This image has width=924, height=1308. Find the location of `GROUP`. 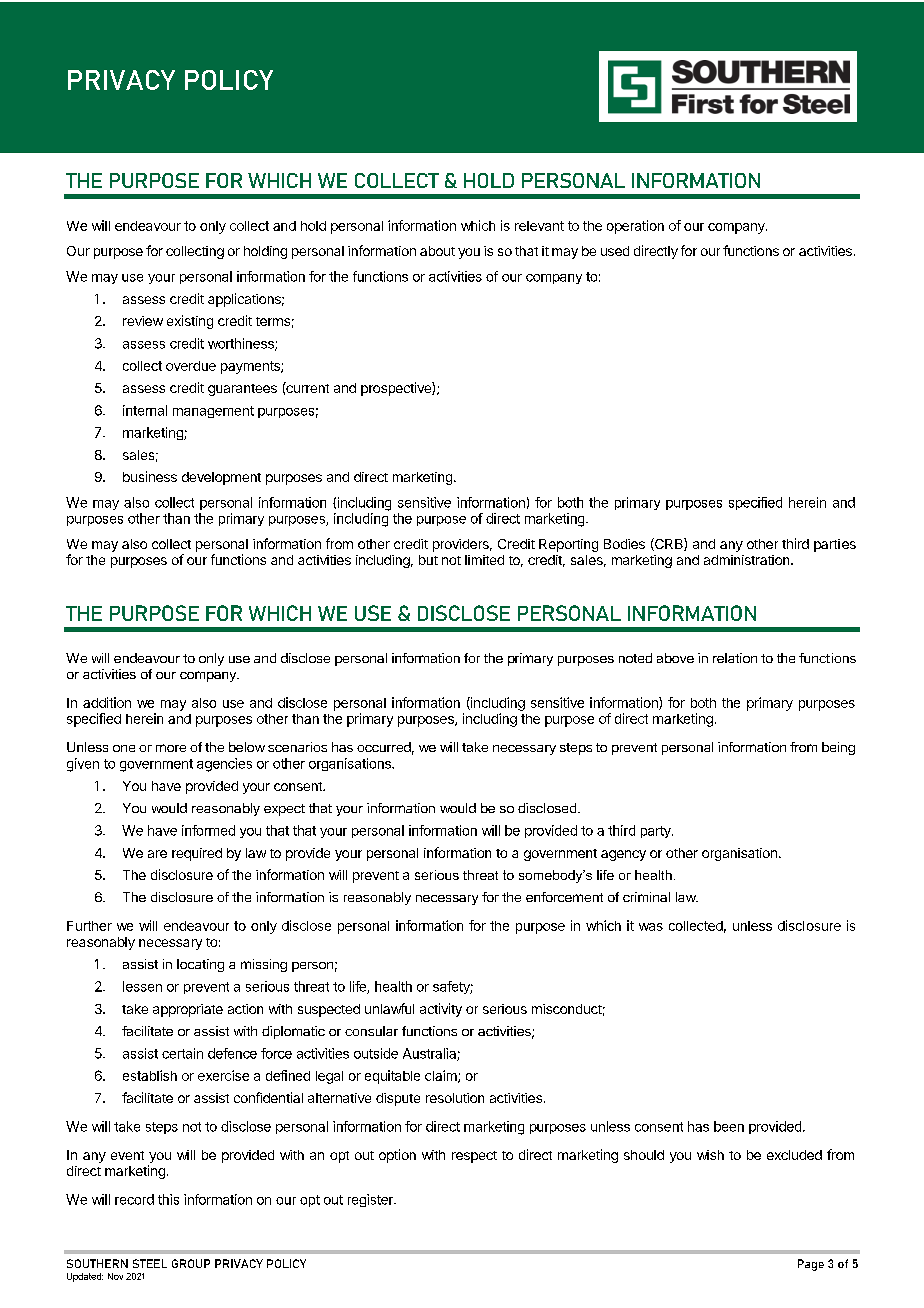

GROUP is located at coordinates (191, 1263).
